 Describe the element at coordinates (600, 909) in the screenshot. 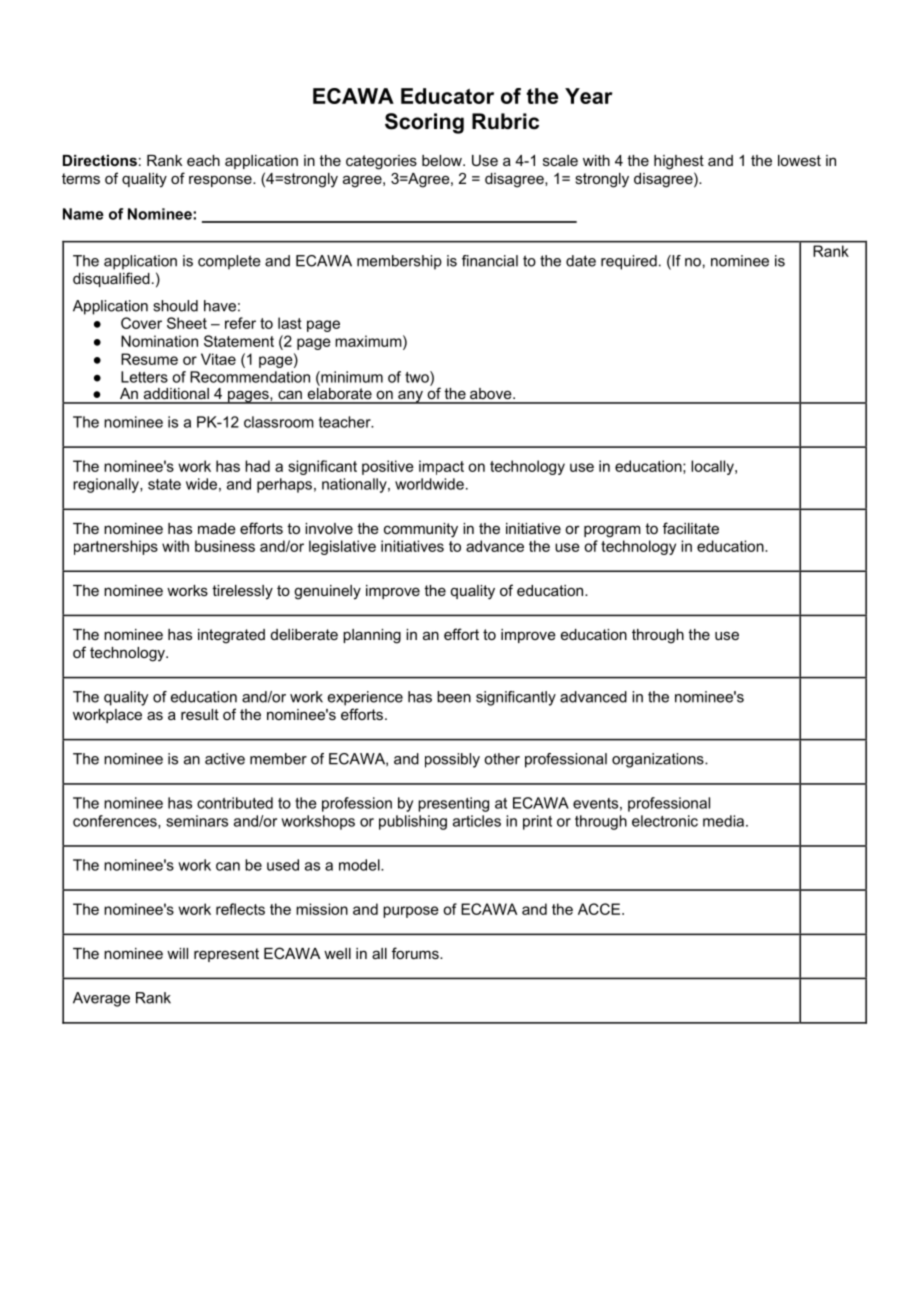

I see `ACCE` at that location.
